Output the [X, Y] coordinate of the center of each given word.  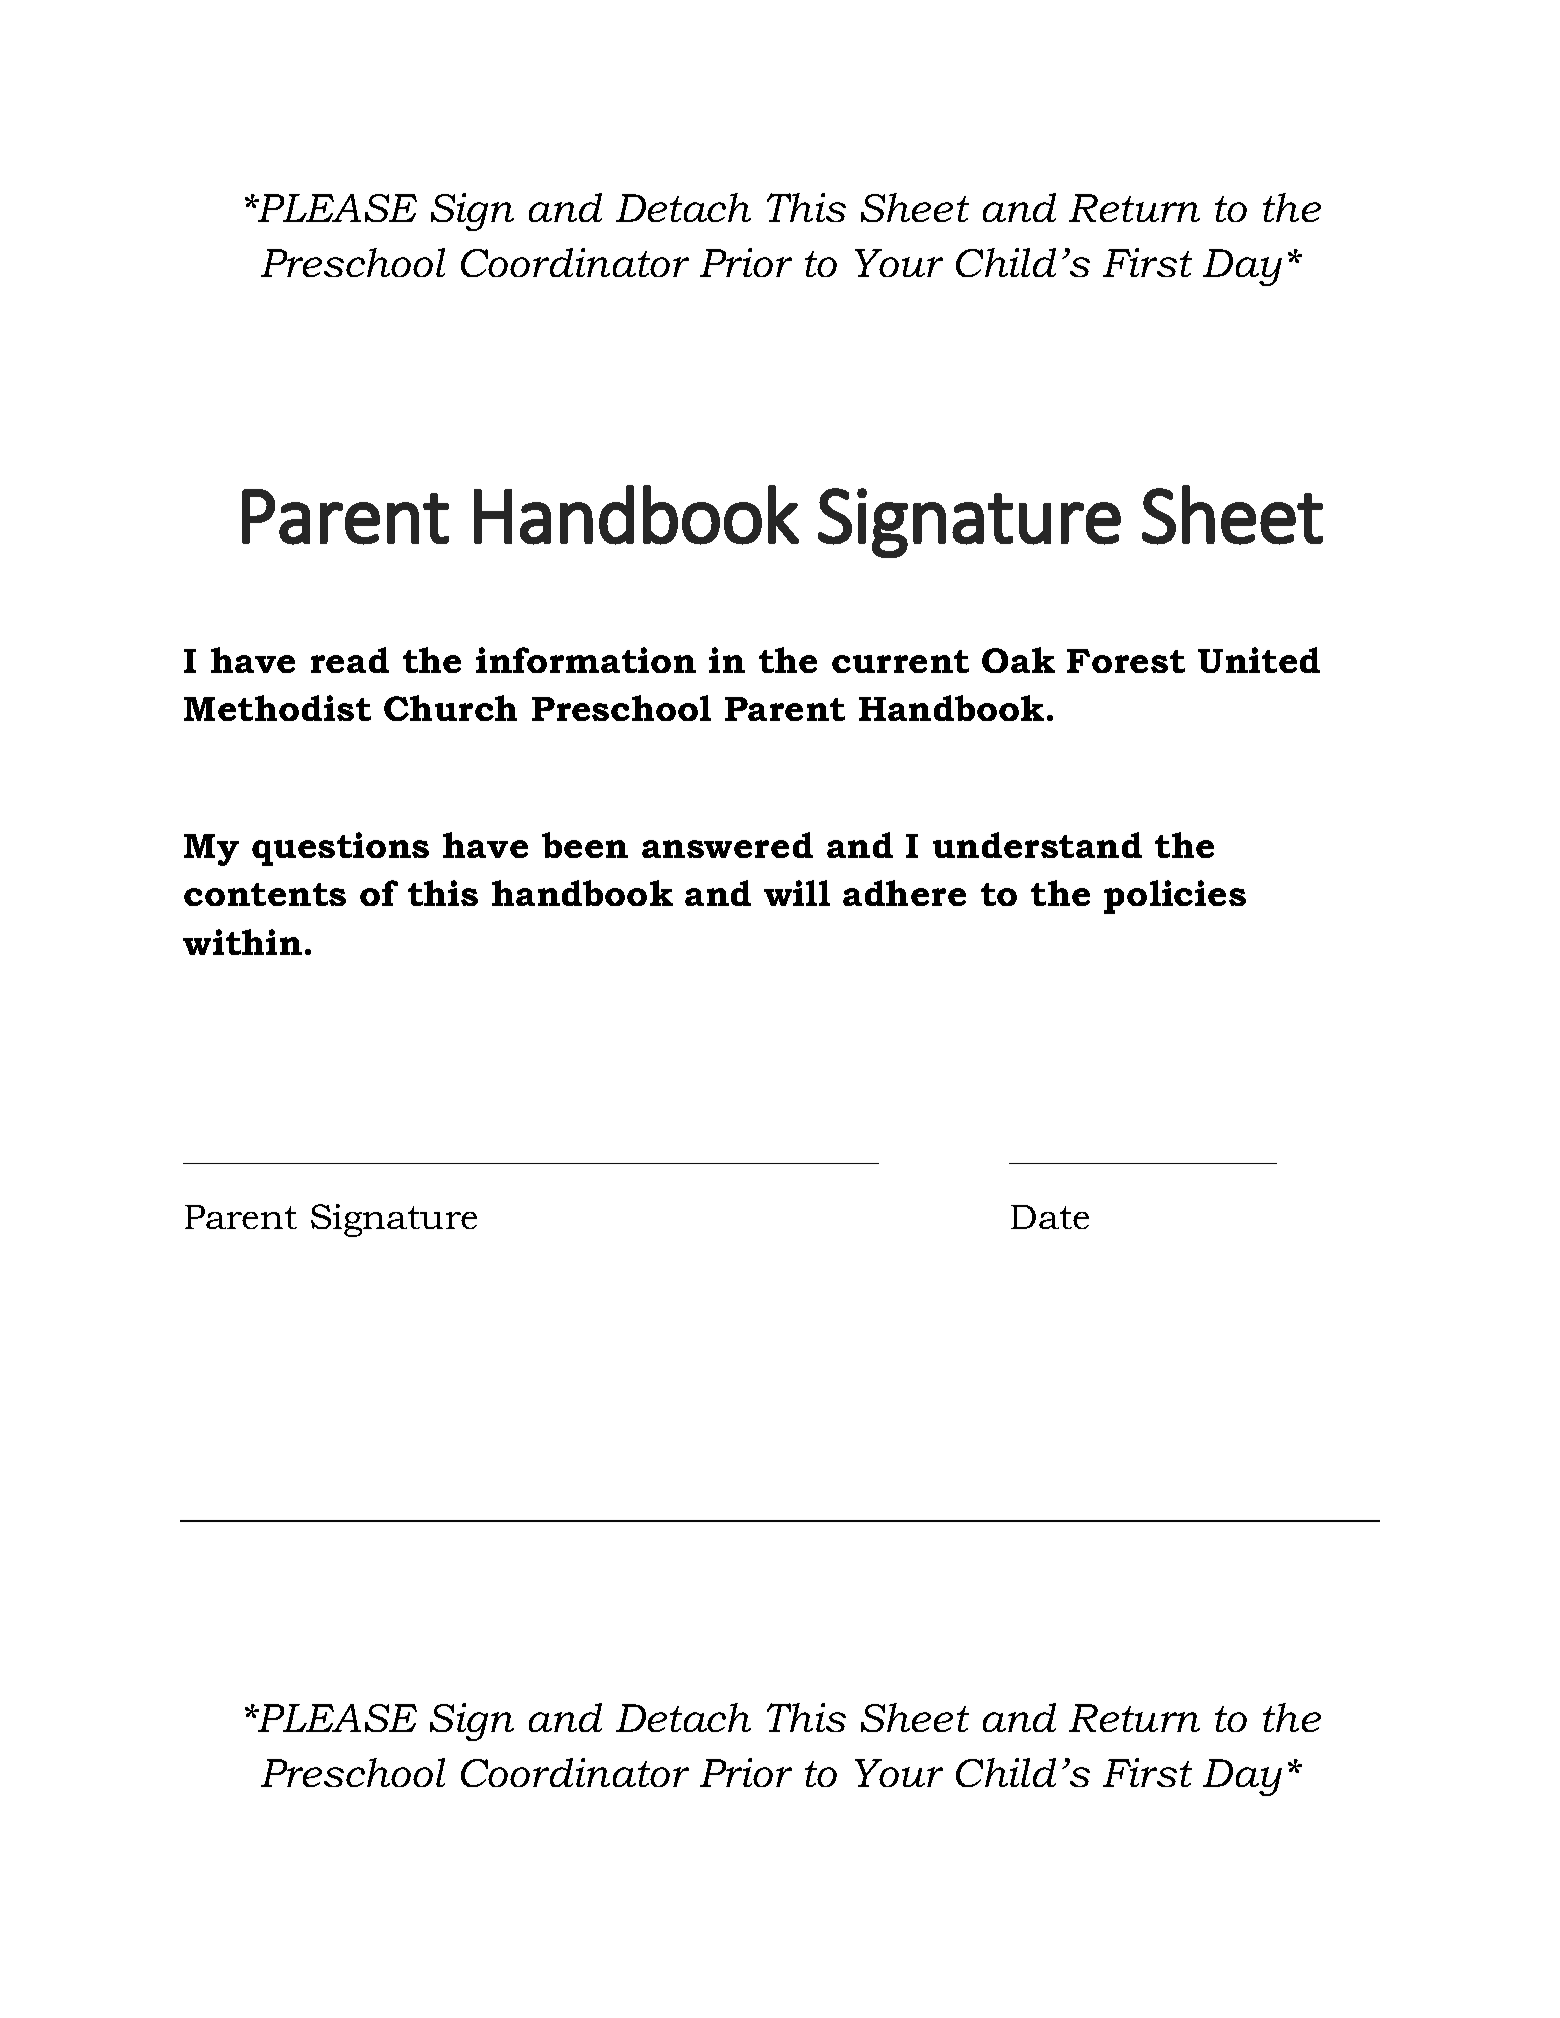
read [350, 660]
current [900, 661]
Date [1050, 1217]
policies [1175, 897]
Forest [1126, 661]
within [242, 942]
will [797, 893]
